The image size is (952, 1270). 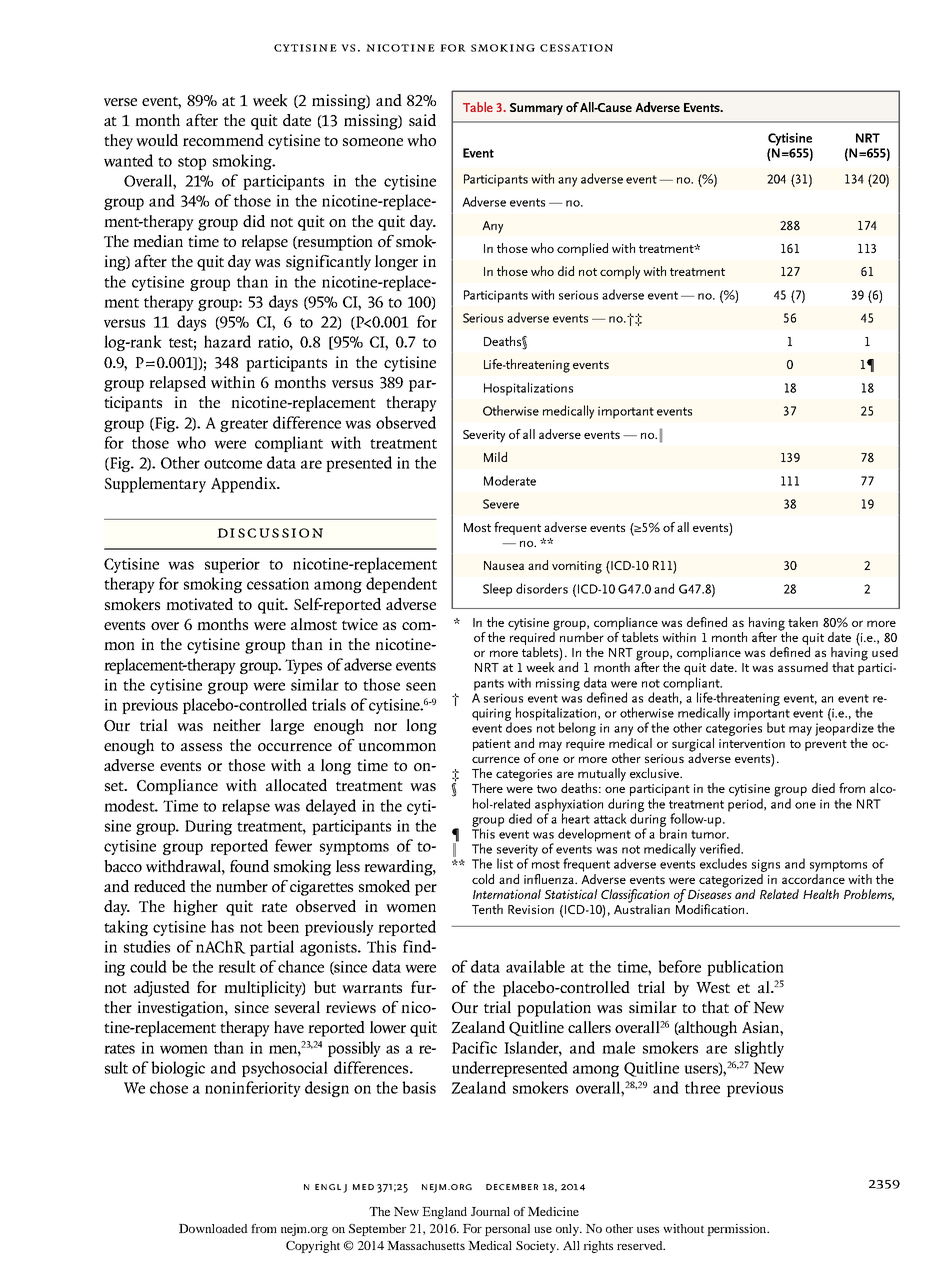 I want to click on comply, so click(x=620, y=273).
